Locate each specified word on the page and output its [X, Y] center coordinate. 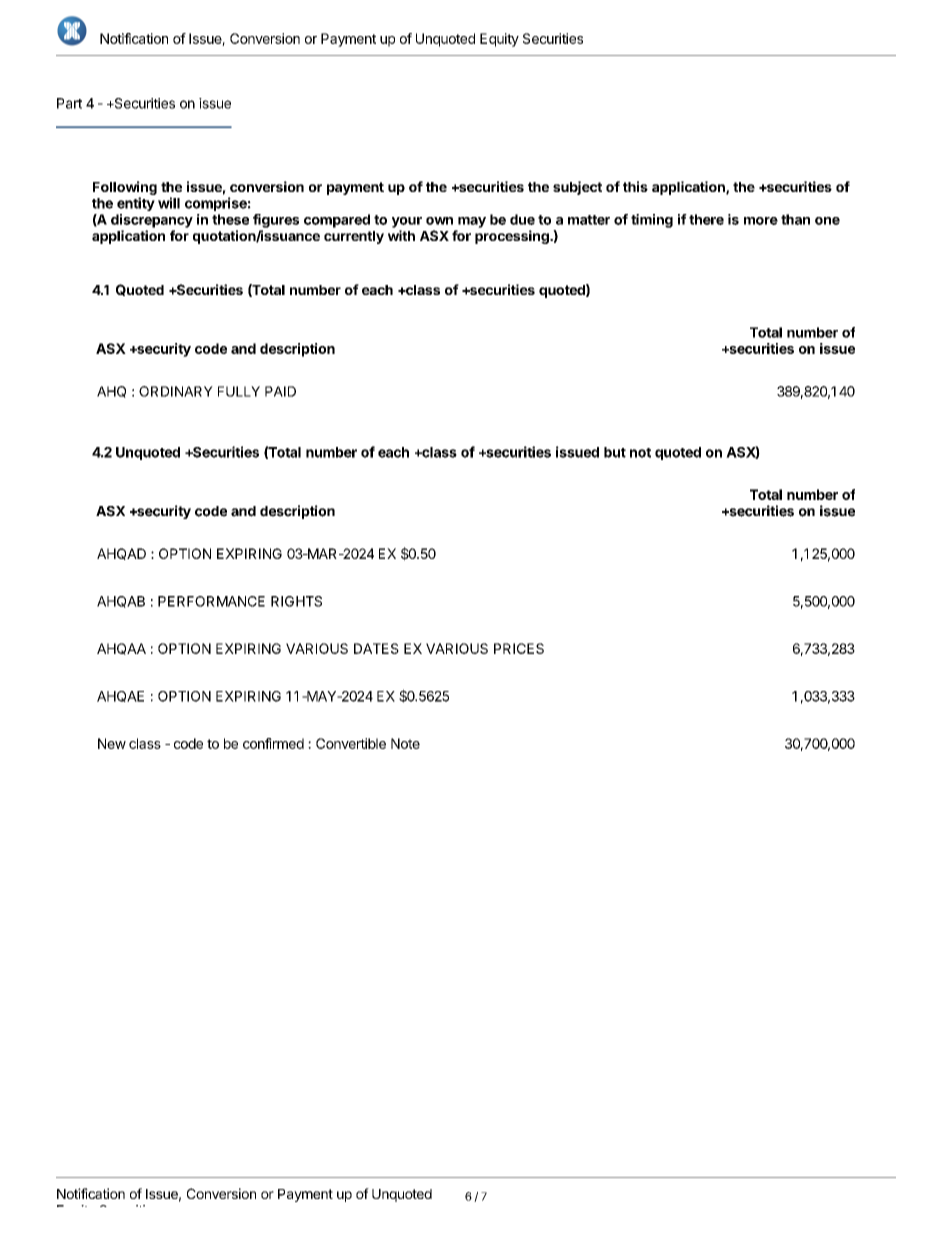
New [112, 743]
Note [405, 743]
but [615, 452]
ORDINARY [176, 391]
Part [69, 103]
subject [577, 188]
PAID [280, 391]
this [635, 186]
